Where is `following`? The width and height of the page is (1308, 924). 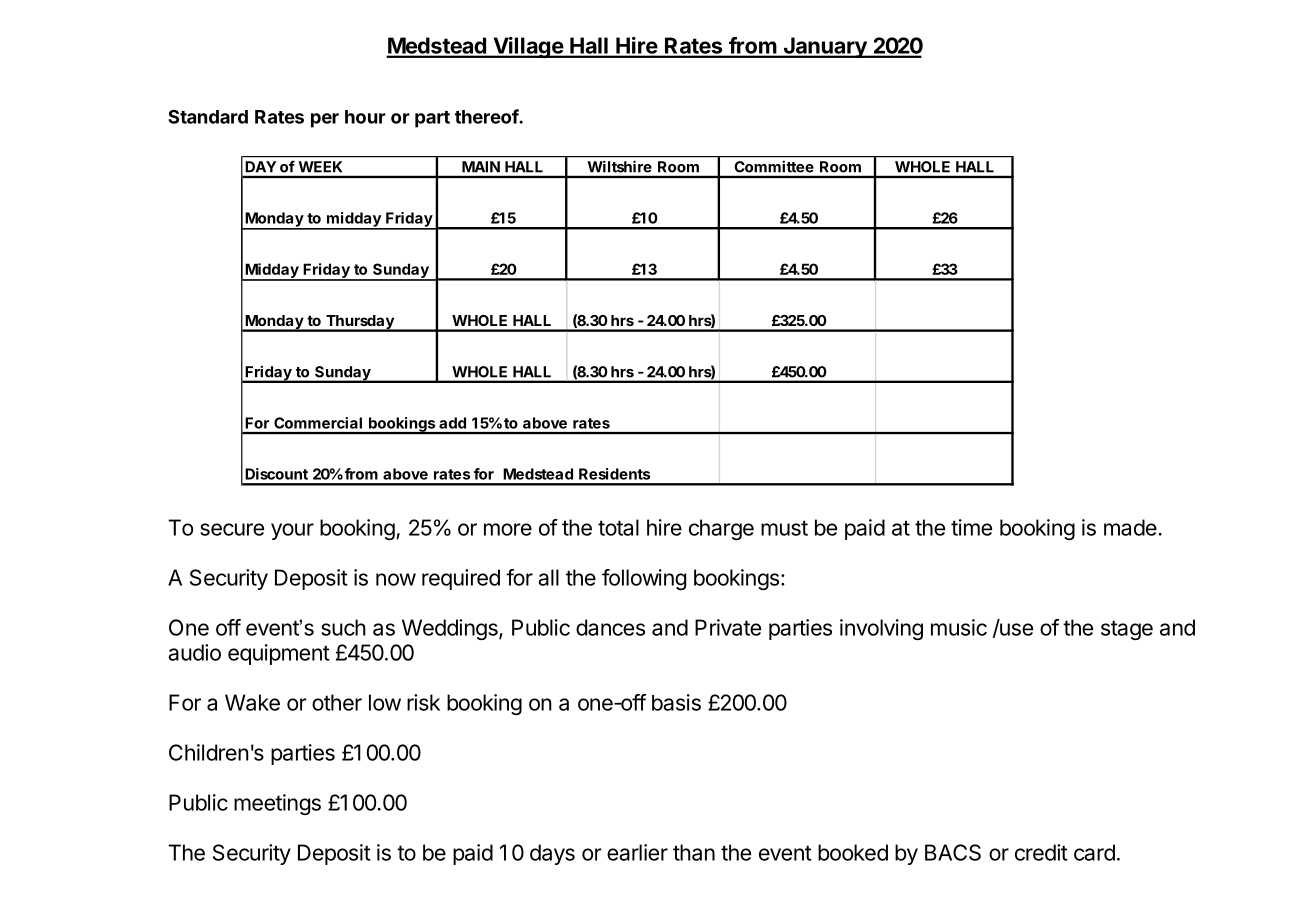 following is located at coordinates (644, 579).
